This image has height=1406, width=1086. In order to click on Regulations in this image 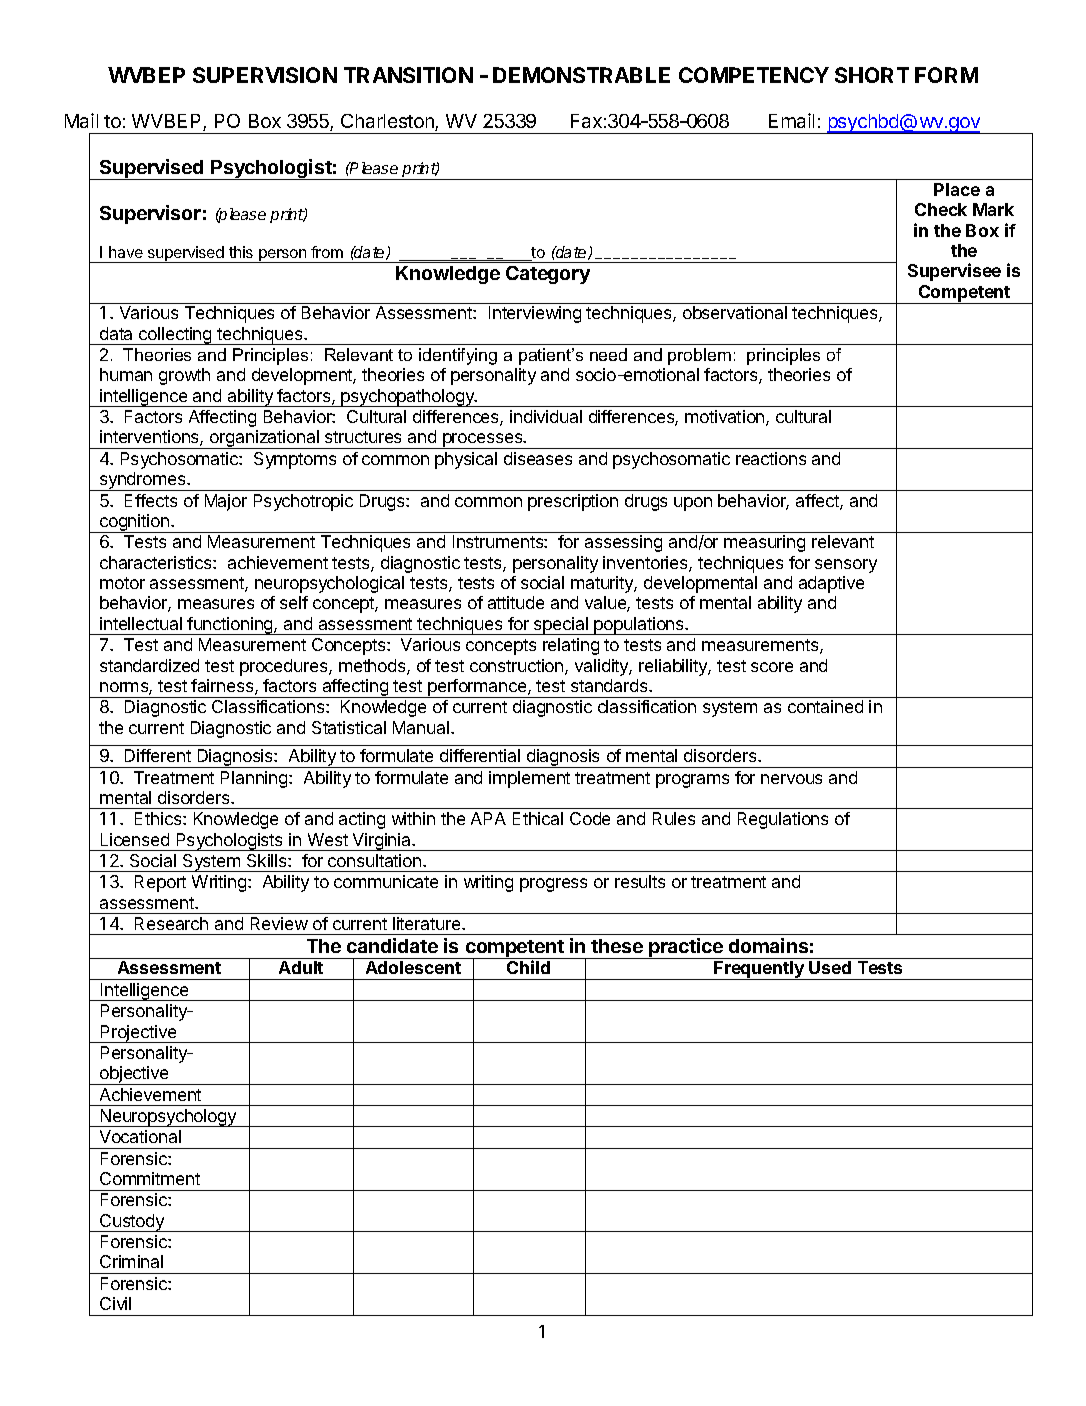, I will do `click(783, 820)`.
